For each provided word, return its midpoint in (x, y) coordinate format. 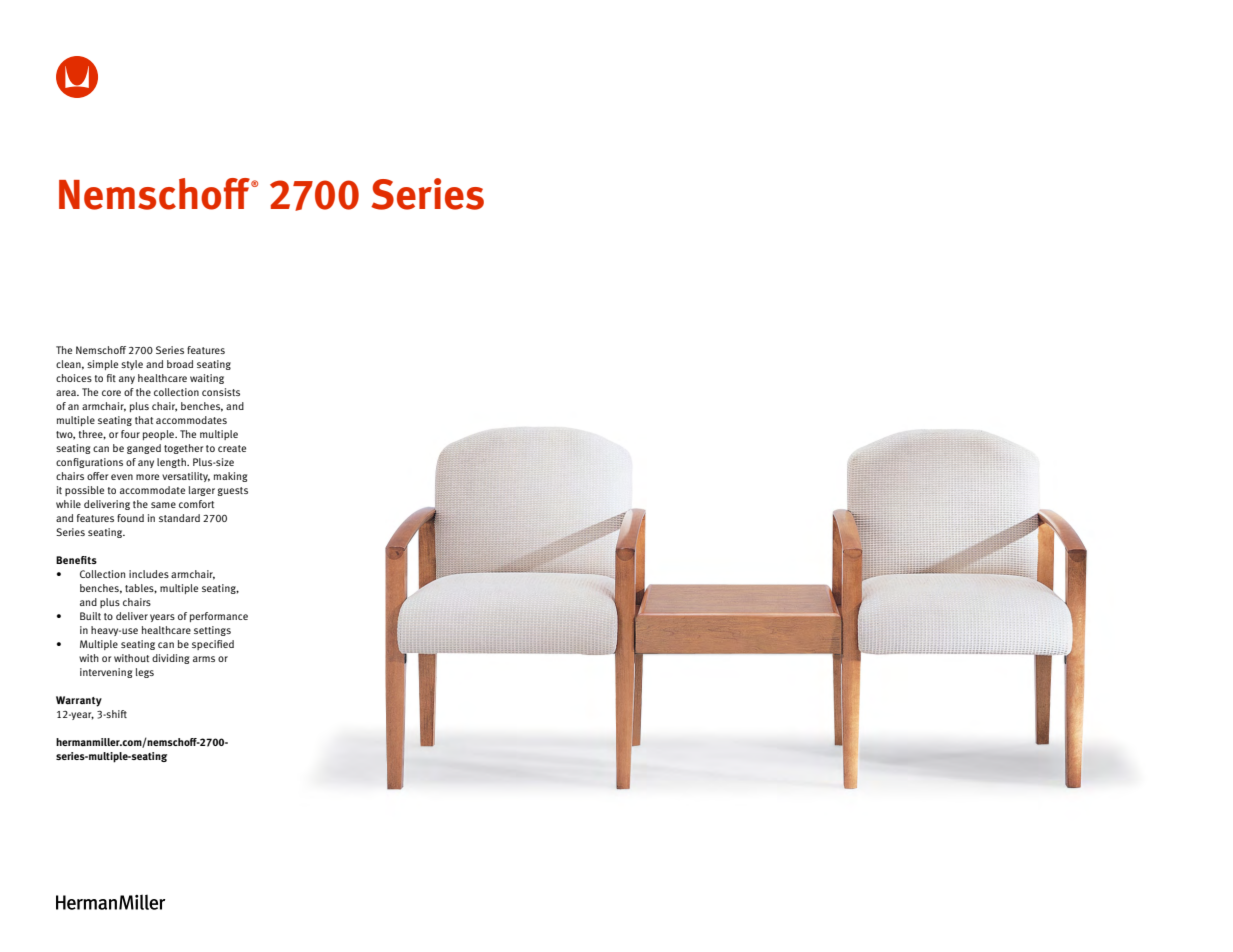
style (132, 365)
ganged (144, 449)
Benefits (76, 560)
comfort (196, 504)
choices (74, 378)
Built (90, 616)
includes (149, 574)
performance (219, 617)
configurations (89, 463)
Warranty (79, 701)
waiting (207, 379)
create (232, 448)
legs (145, 673)
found (130, 518)
